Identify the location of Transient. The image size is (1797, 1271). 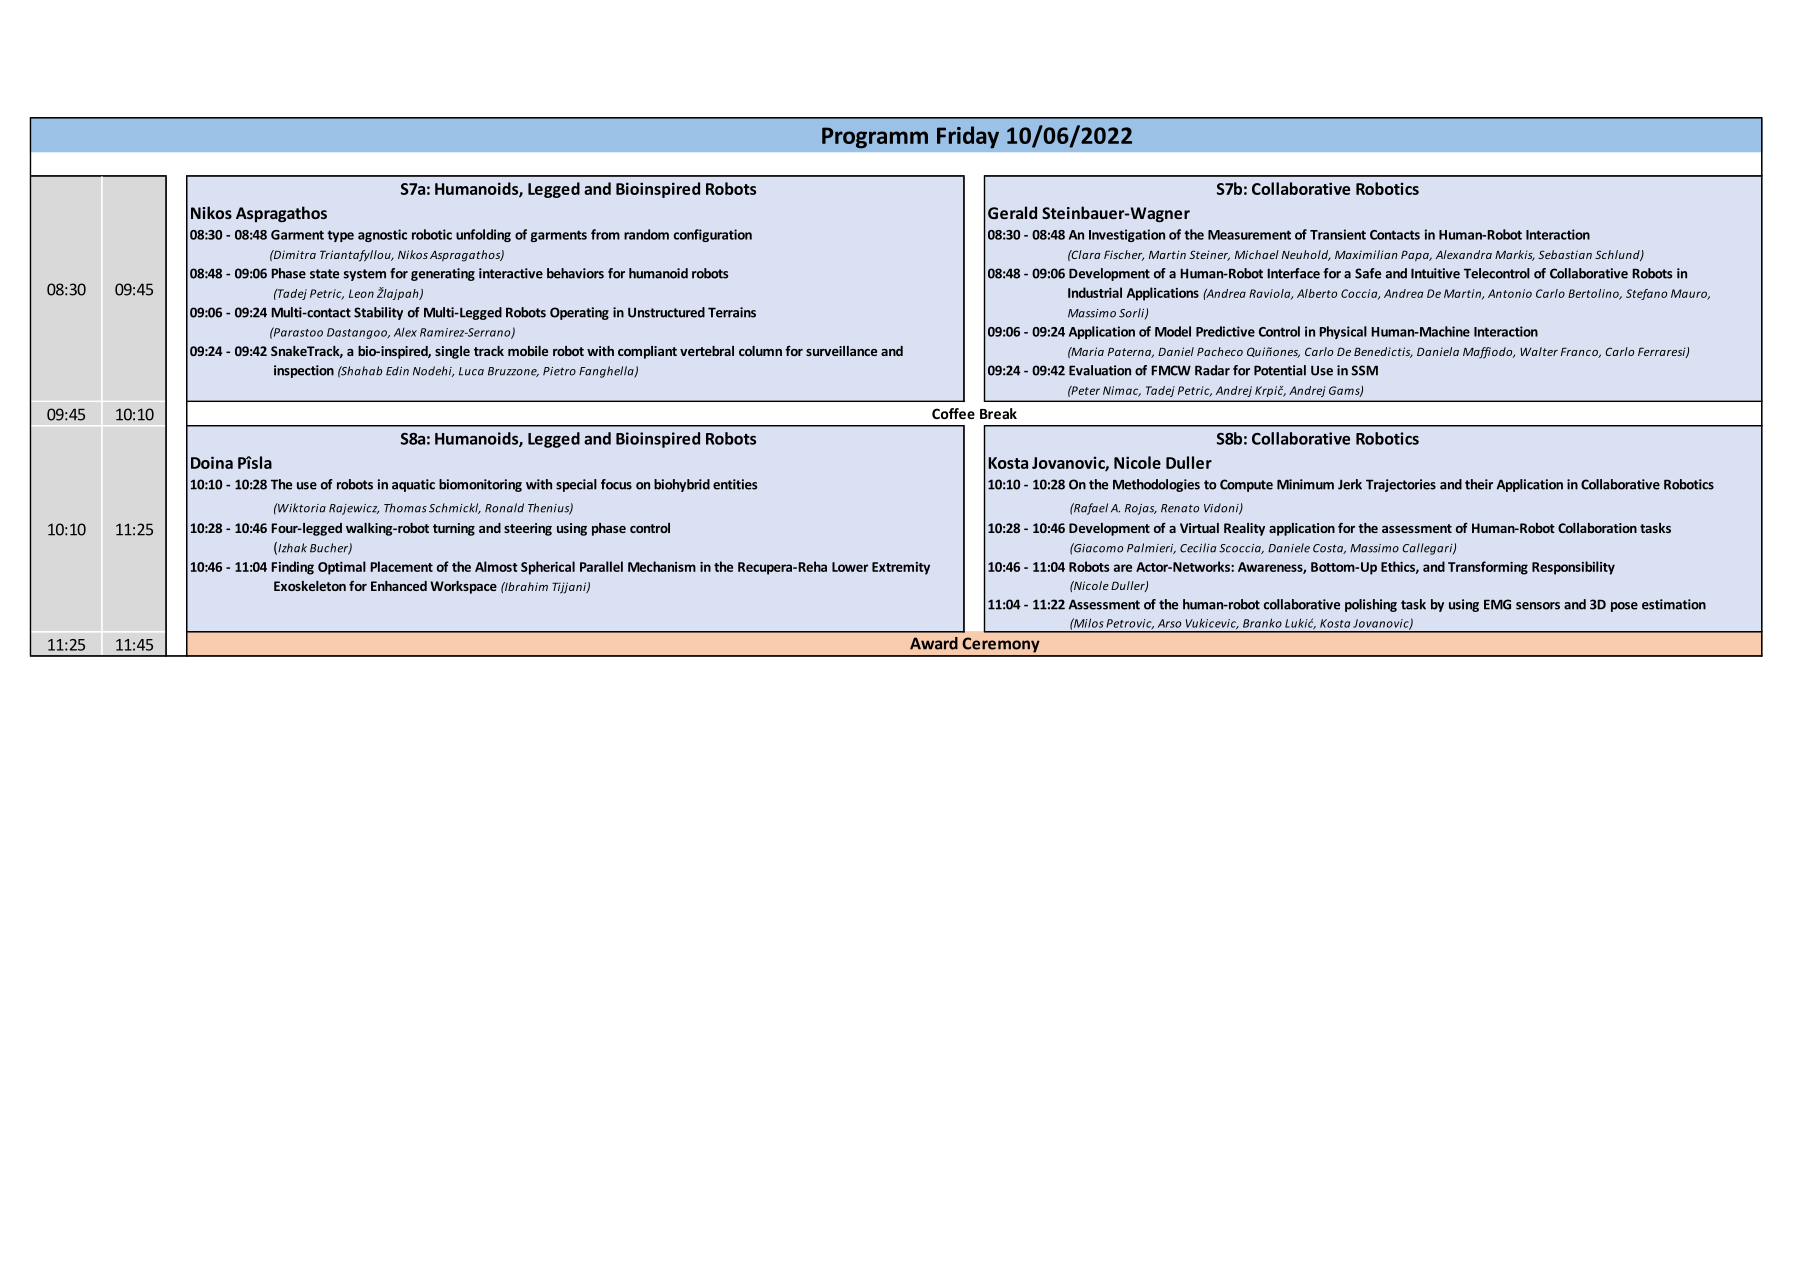
(1338, 234).
